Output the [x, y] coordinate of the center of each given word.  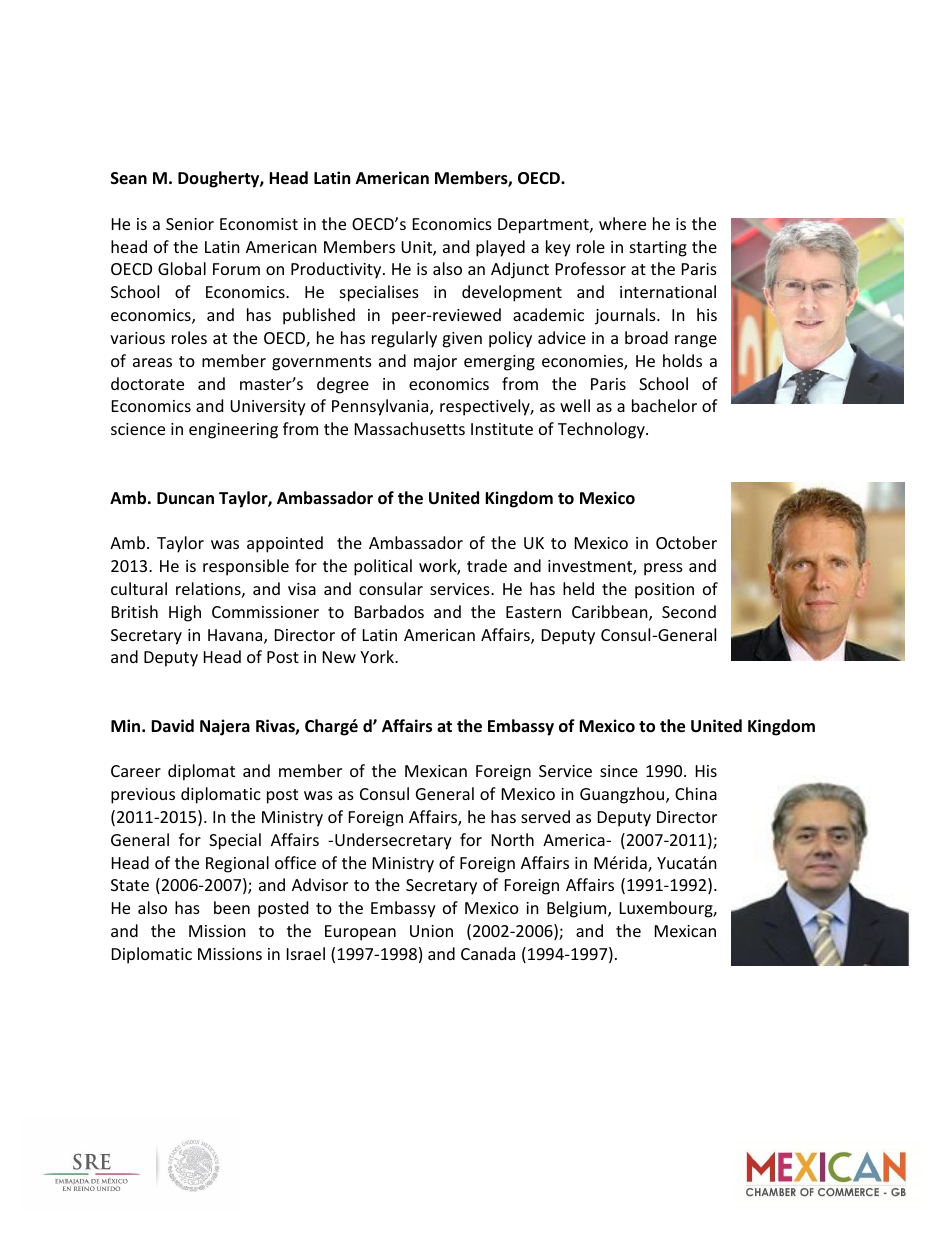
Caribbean [611, 613]
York [378, 656]
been [232, 907]
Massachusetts [410, 428]
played [500, 248]
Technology [602, 430]
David [172, 725]
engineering [233, 431]
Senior [190, 224]
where [622, 223]
